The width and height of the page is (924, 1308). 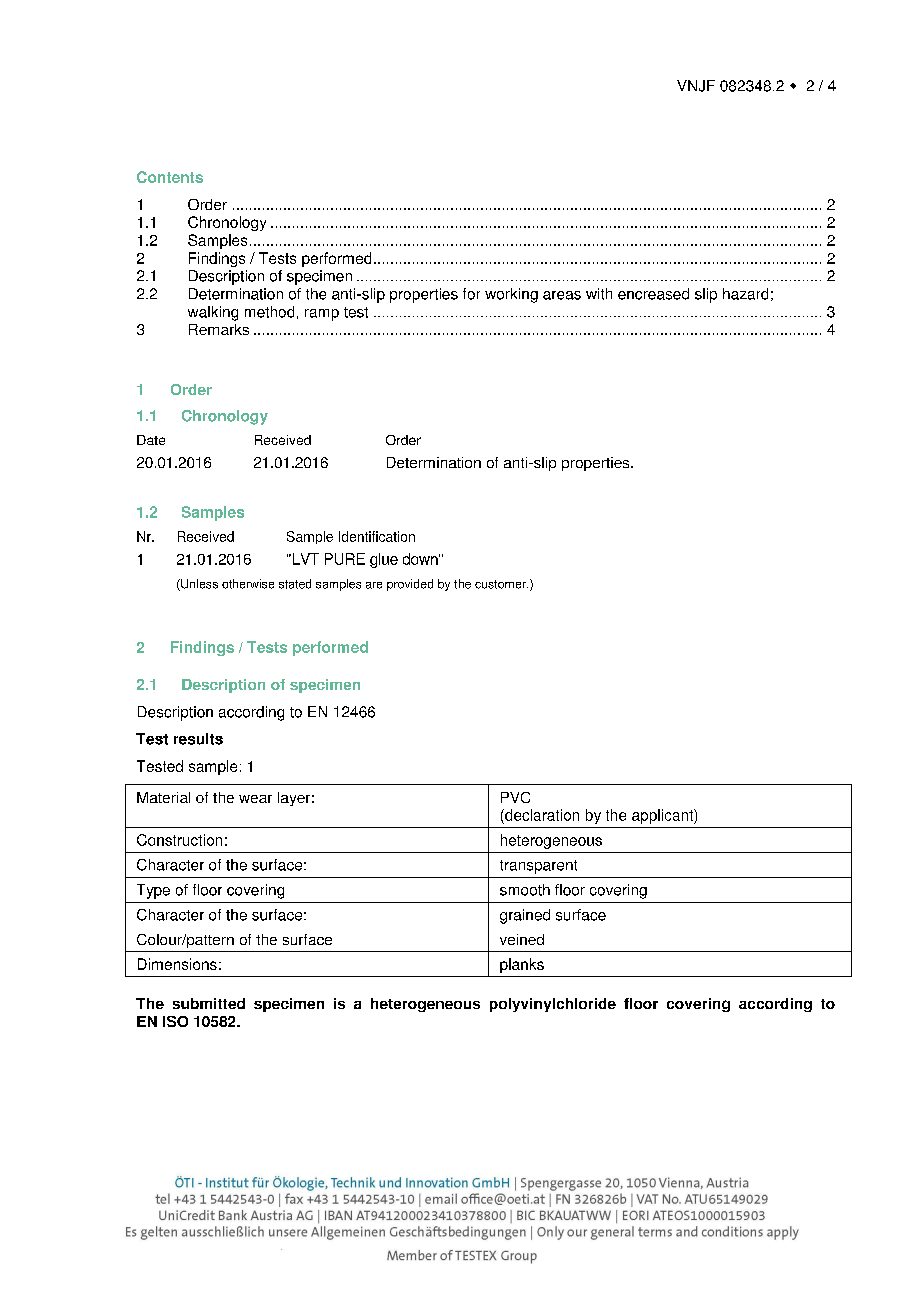 I want to click on Unless, so click(x=198, y=585).
